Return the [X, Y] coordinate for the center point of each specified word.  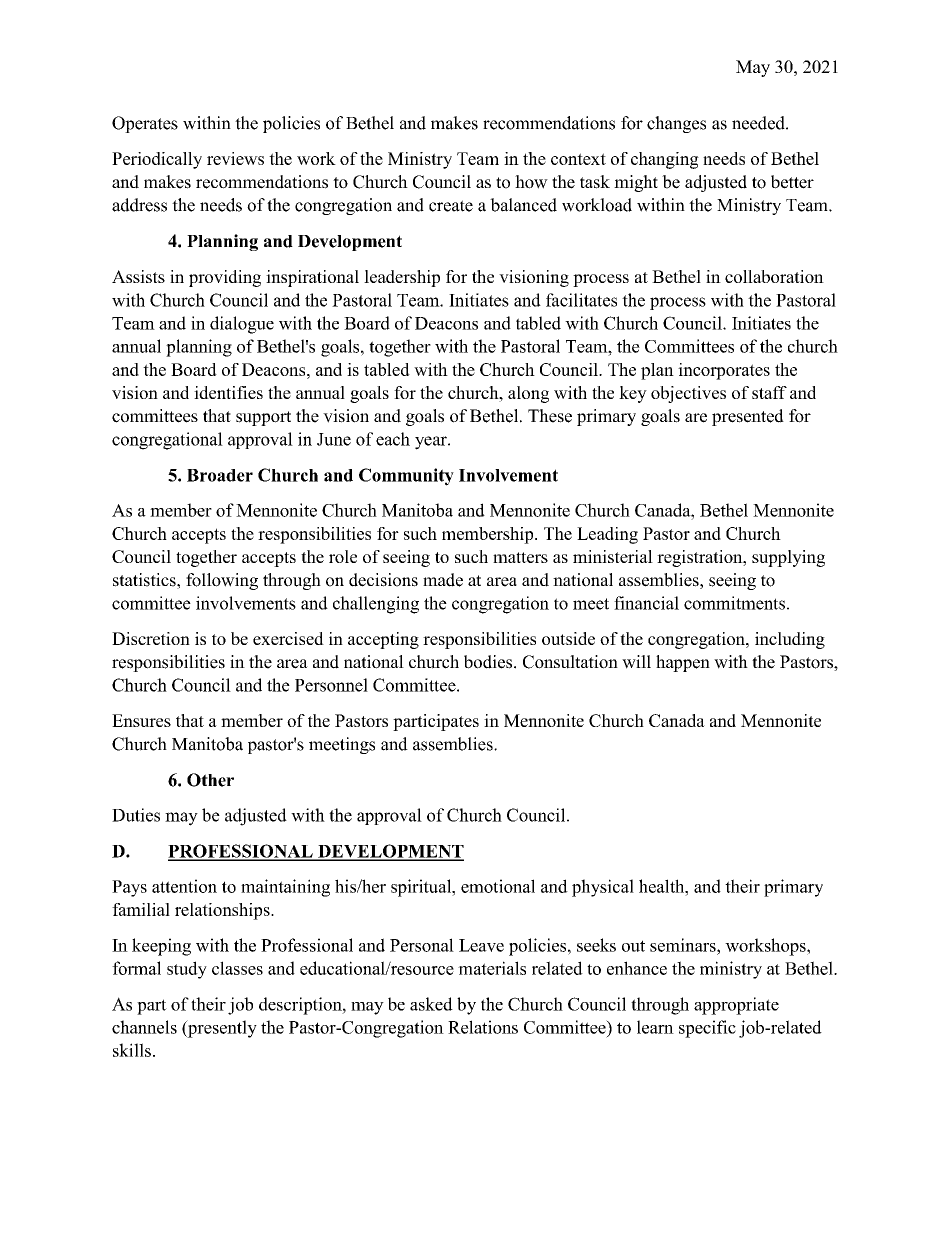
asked [431, 1004]
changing [665, 160]
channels [144, 1027]
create [451, 206]
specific [707, 1029]
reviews [235, 158]
